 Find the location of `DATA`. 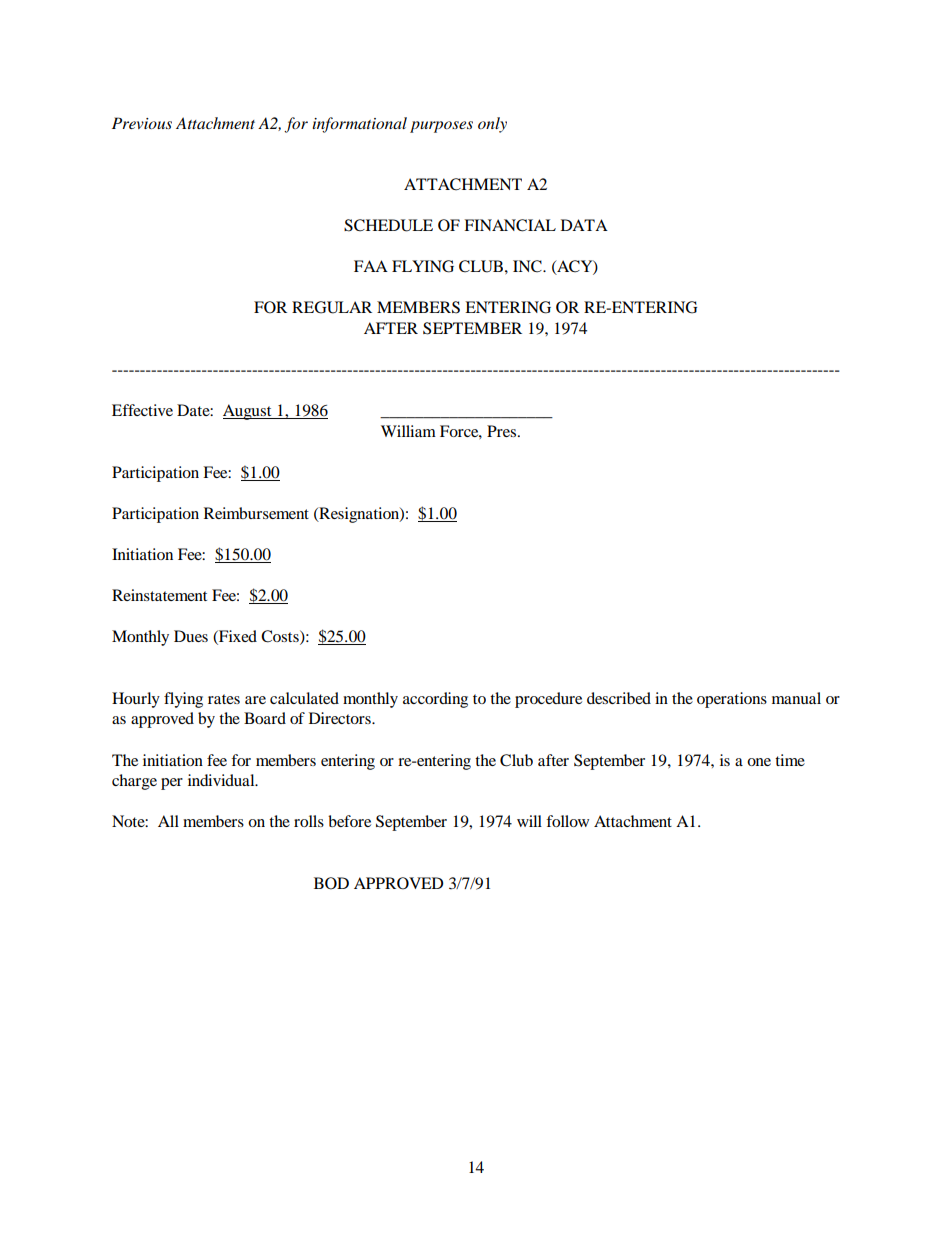

DATA is located at coordinates (584, 225).
